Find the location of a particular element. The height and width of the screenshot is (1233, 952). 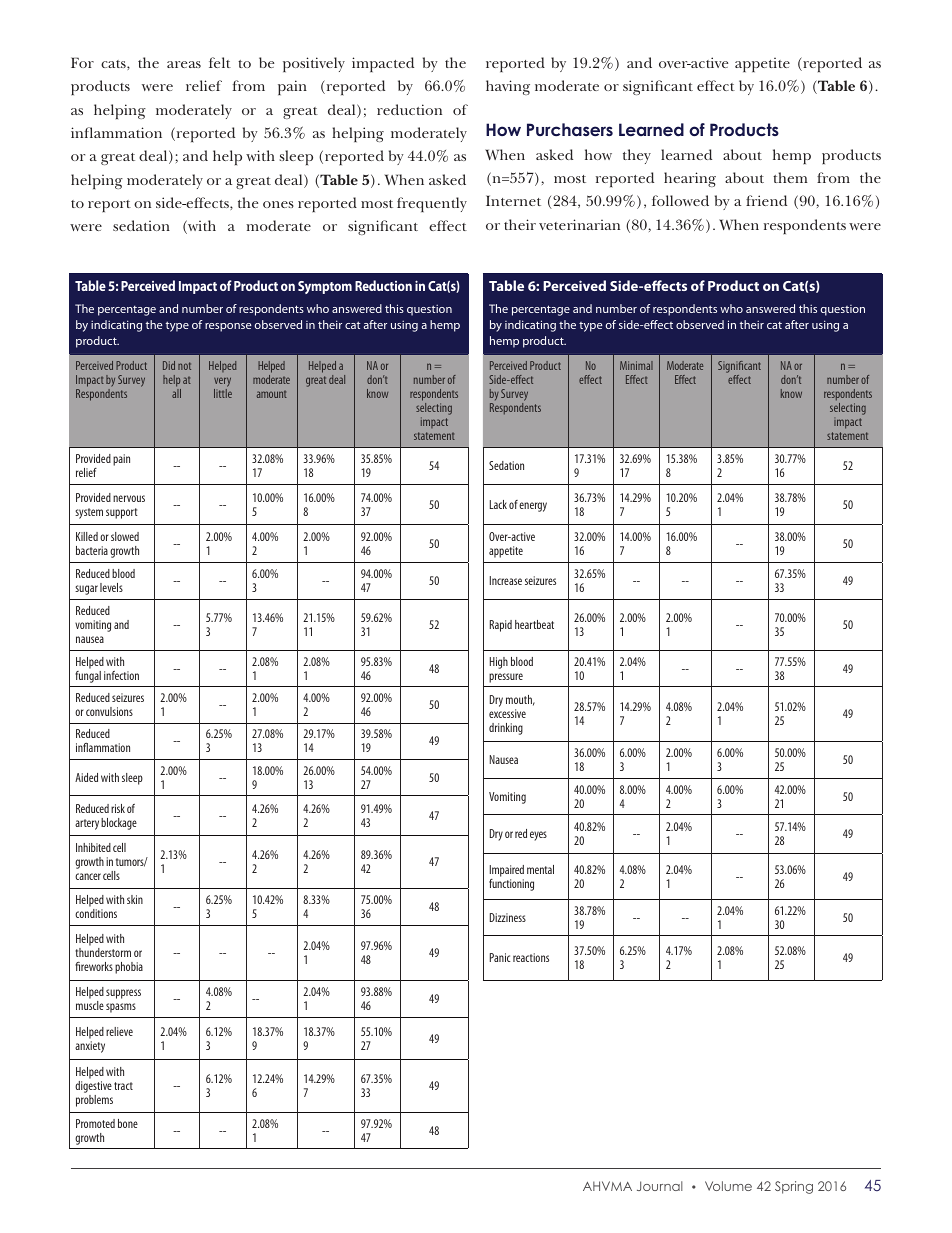

Minimal is located at coordinates (636, 365).
